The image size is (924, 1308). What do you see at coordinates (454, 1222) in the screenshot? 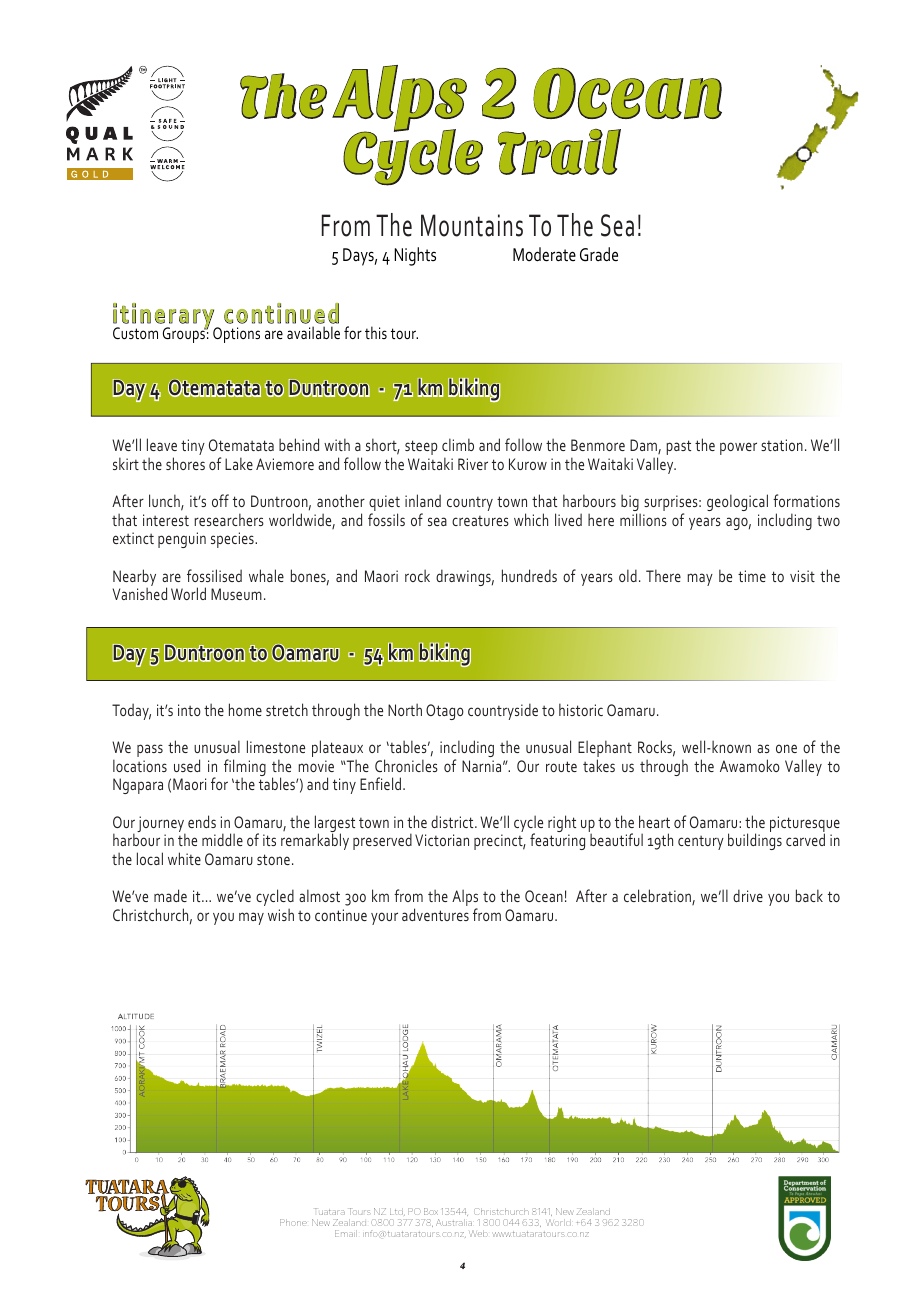
I see `Australia` at bounding box center [454, 1222].
